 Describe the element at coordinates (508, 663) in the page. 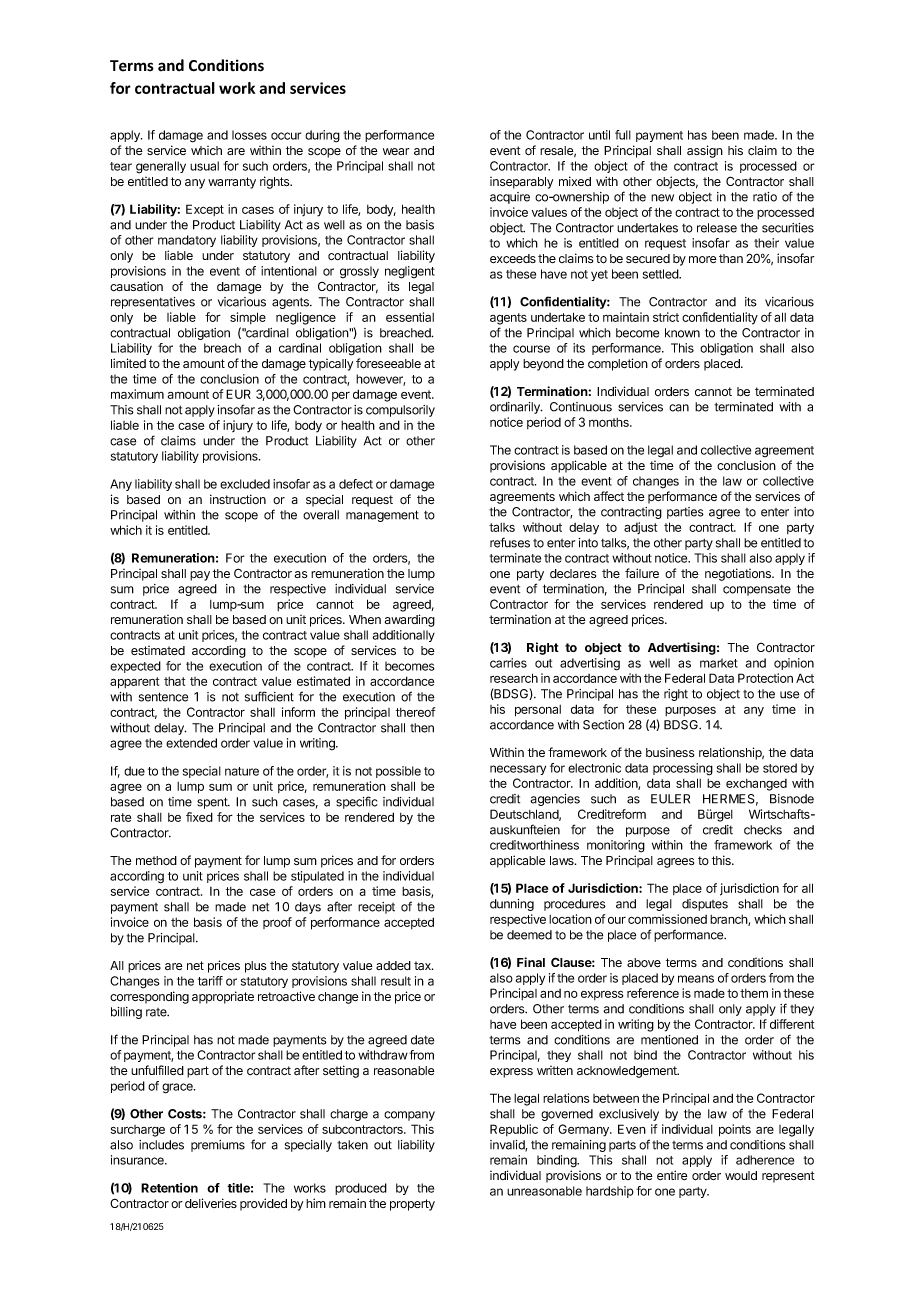

I see `carries` at that location.
